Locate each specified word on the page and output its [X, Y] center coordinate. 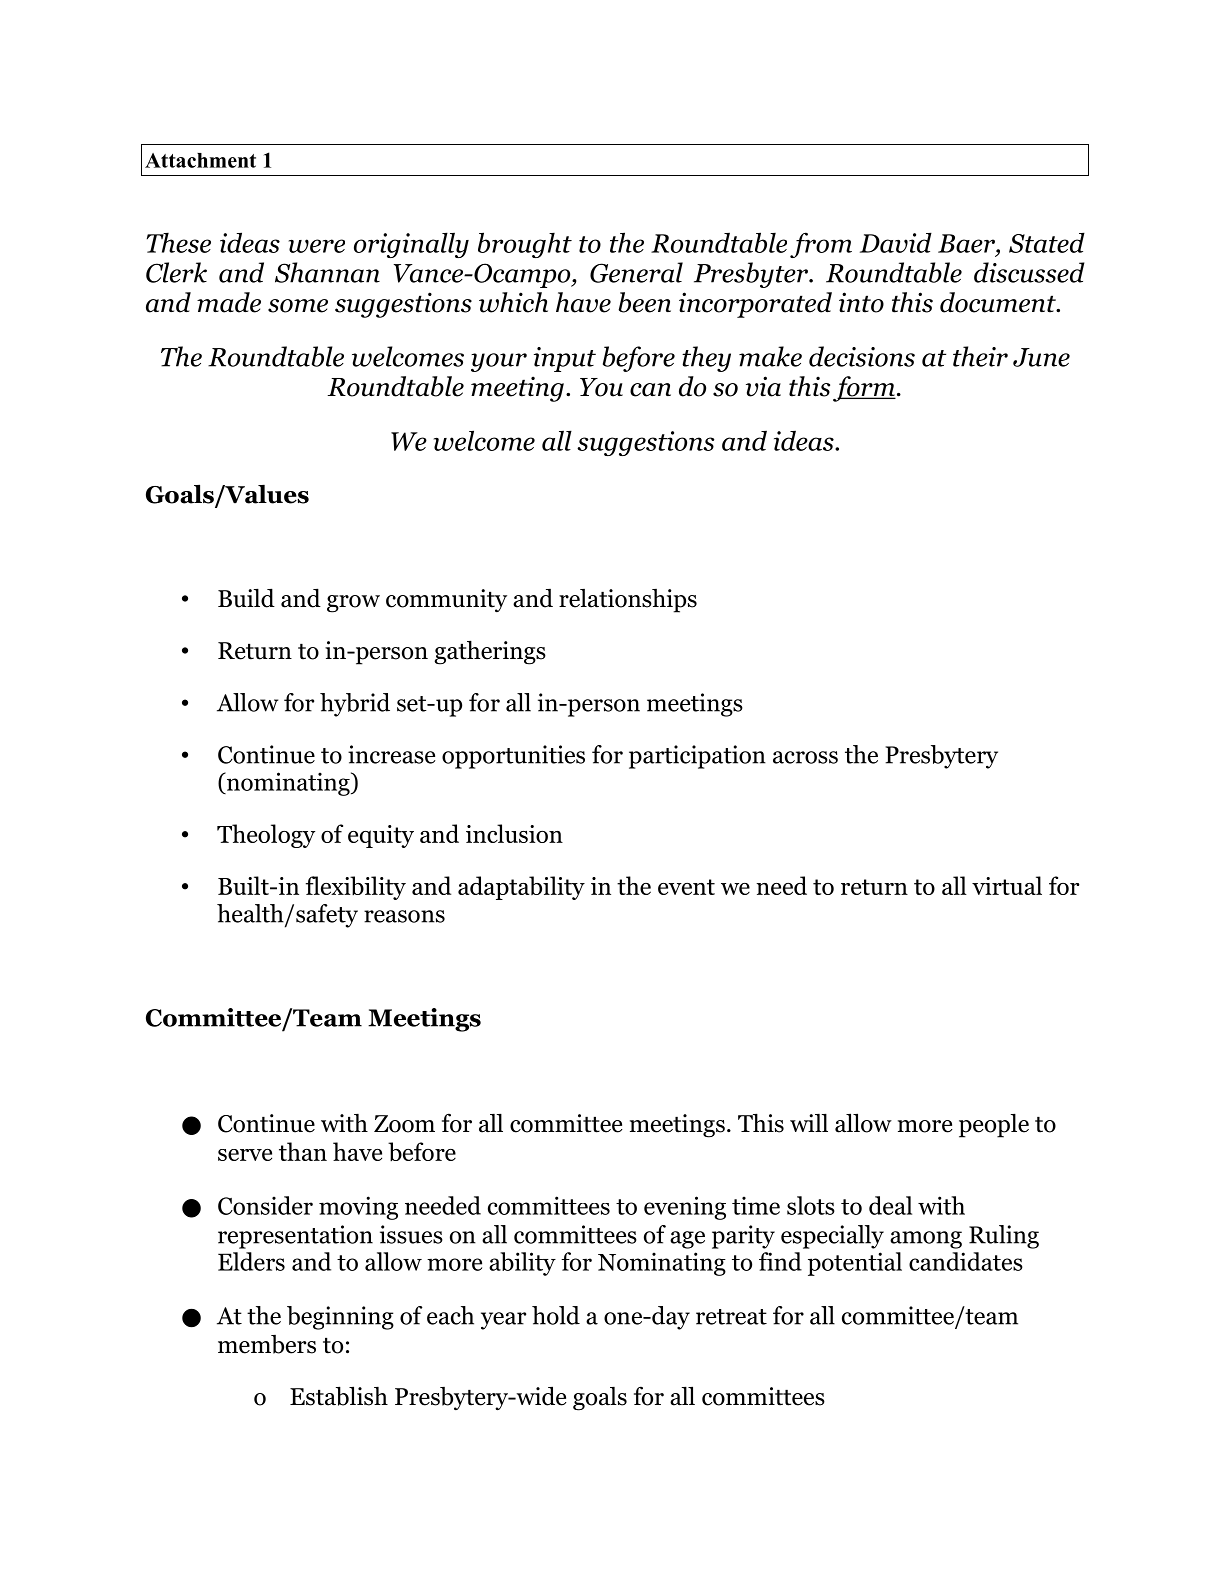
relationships [628, 601]
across [805, 757]
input [565, 359]
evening [685, 1208]
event [686, 887]
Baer [967, 243]
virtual [1007, 885]
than [303, 1151]
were [317, 246]
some [298, 306]
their [980, 356]
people [994, 1125]
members [267, 1344]
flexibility [356, 888]
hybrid [355, 705]
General [636, 272]
